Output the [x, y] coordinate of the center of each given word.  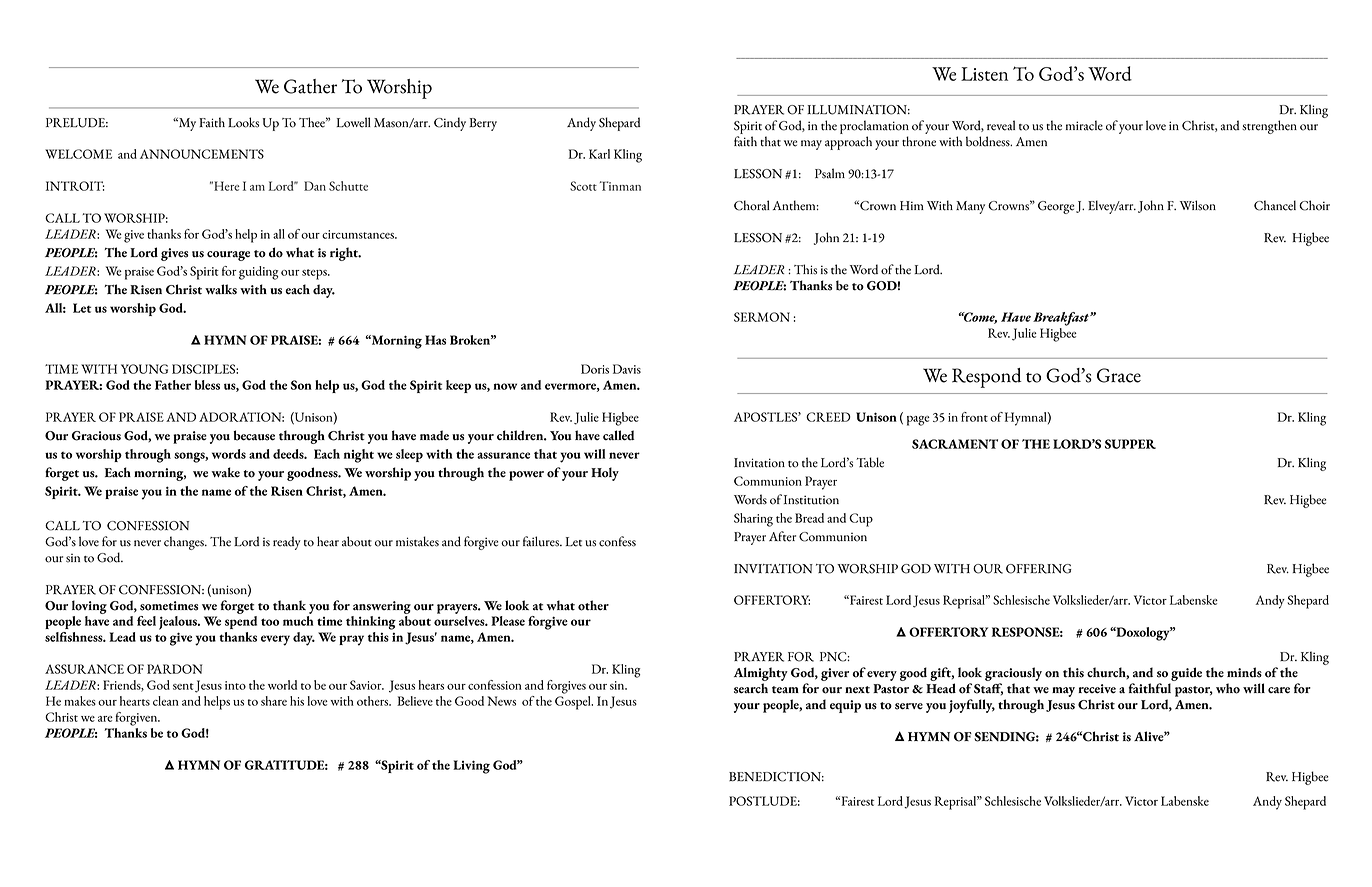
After [782, 536]
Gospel [574, 701]
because [254, 435]
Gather [310, 86]
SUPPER [1130, 444]
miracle [1084, 125]
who [1228, 688]
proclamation [874, 127]
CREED [828, 417]
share [274, 701]
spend [241, 622]
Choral [752, 205]
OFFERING [1039, 569]
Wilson [1198, 205]
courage [228, 256]
